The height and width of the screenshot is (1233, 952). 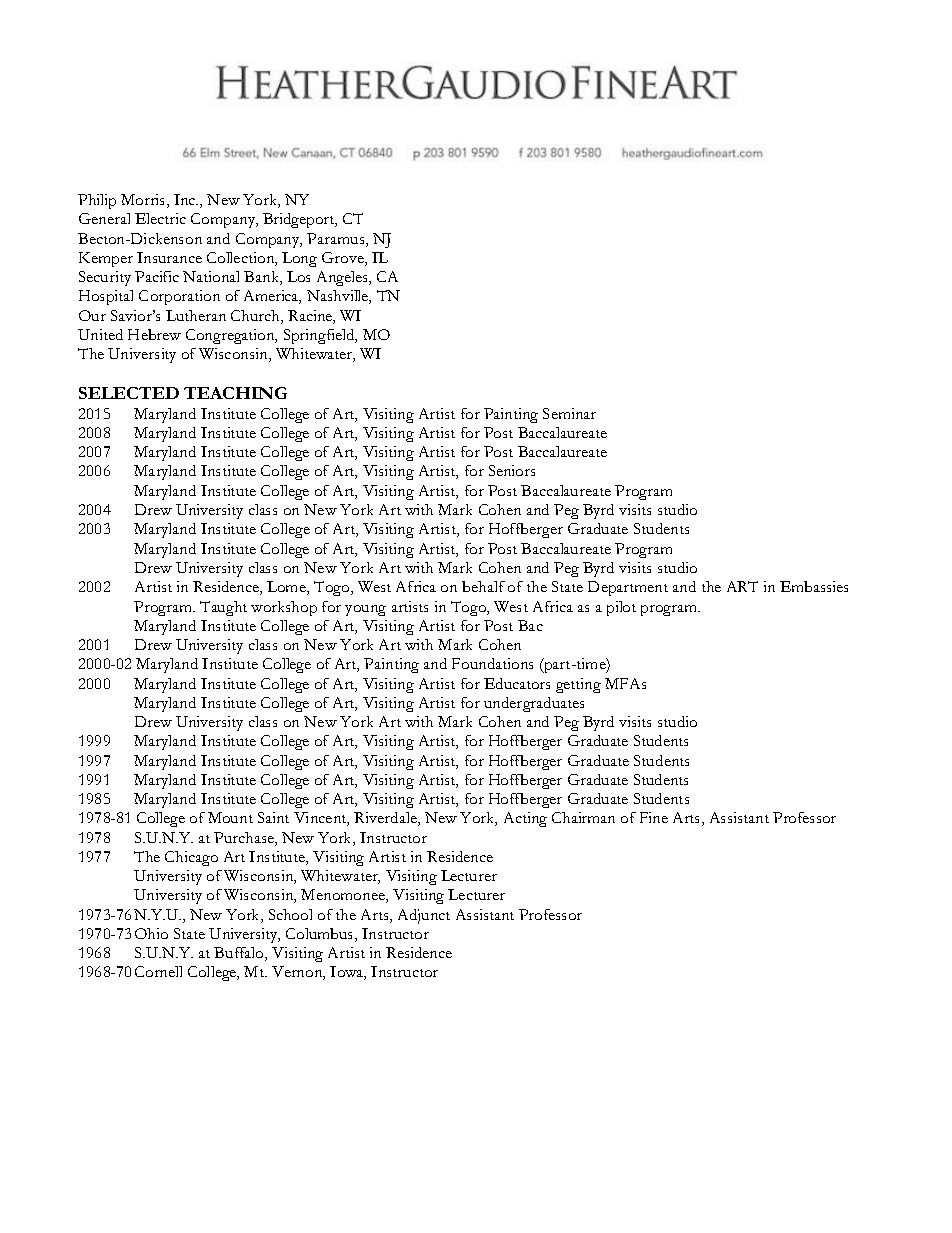 What do you see at coordinates (160, 218) in the screenshot?
I see `Electric` at bounding box center [160, 218].
